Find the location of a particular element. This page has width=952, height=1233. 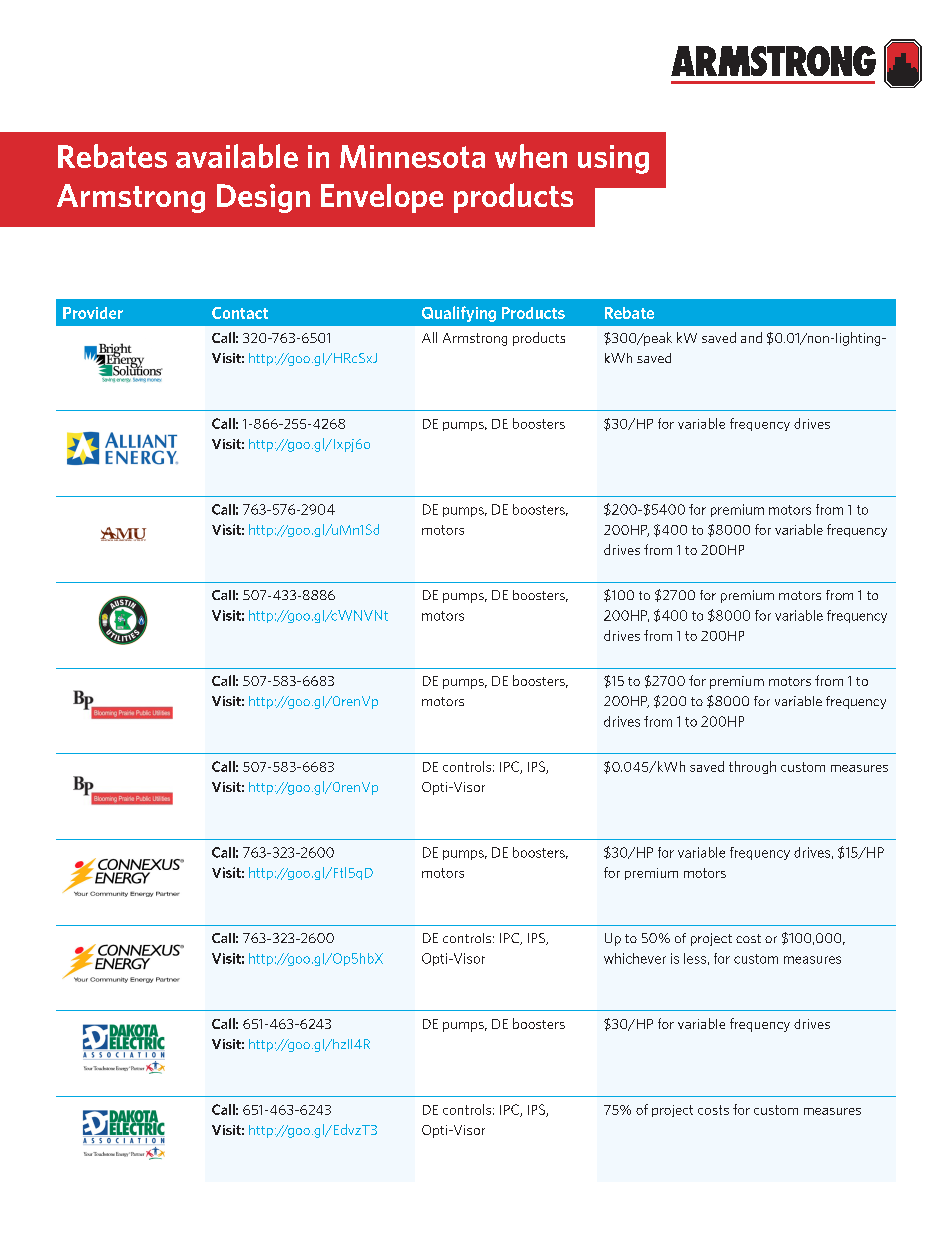

Qualifying is located at coordinates (459, 314).
